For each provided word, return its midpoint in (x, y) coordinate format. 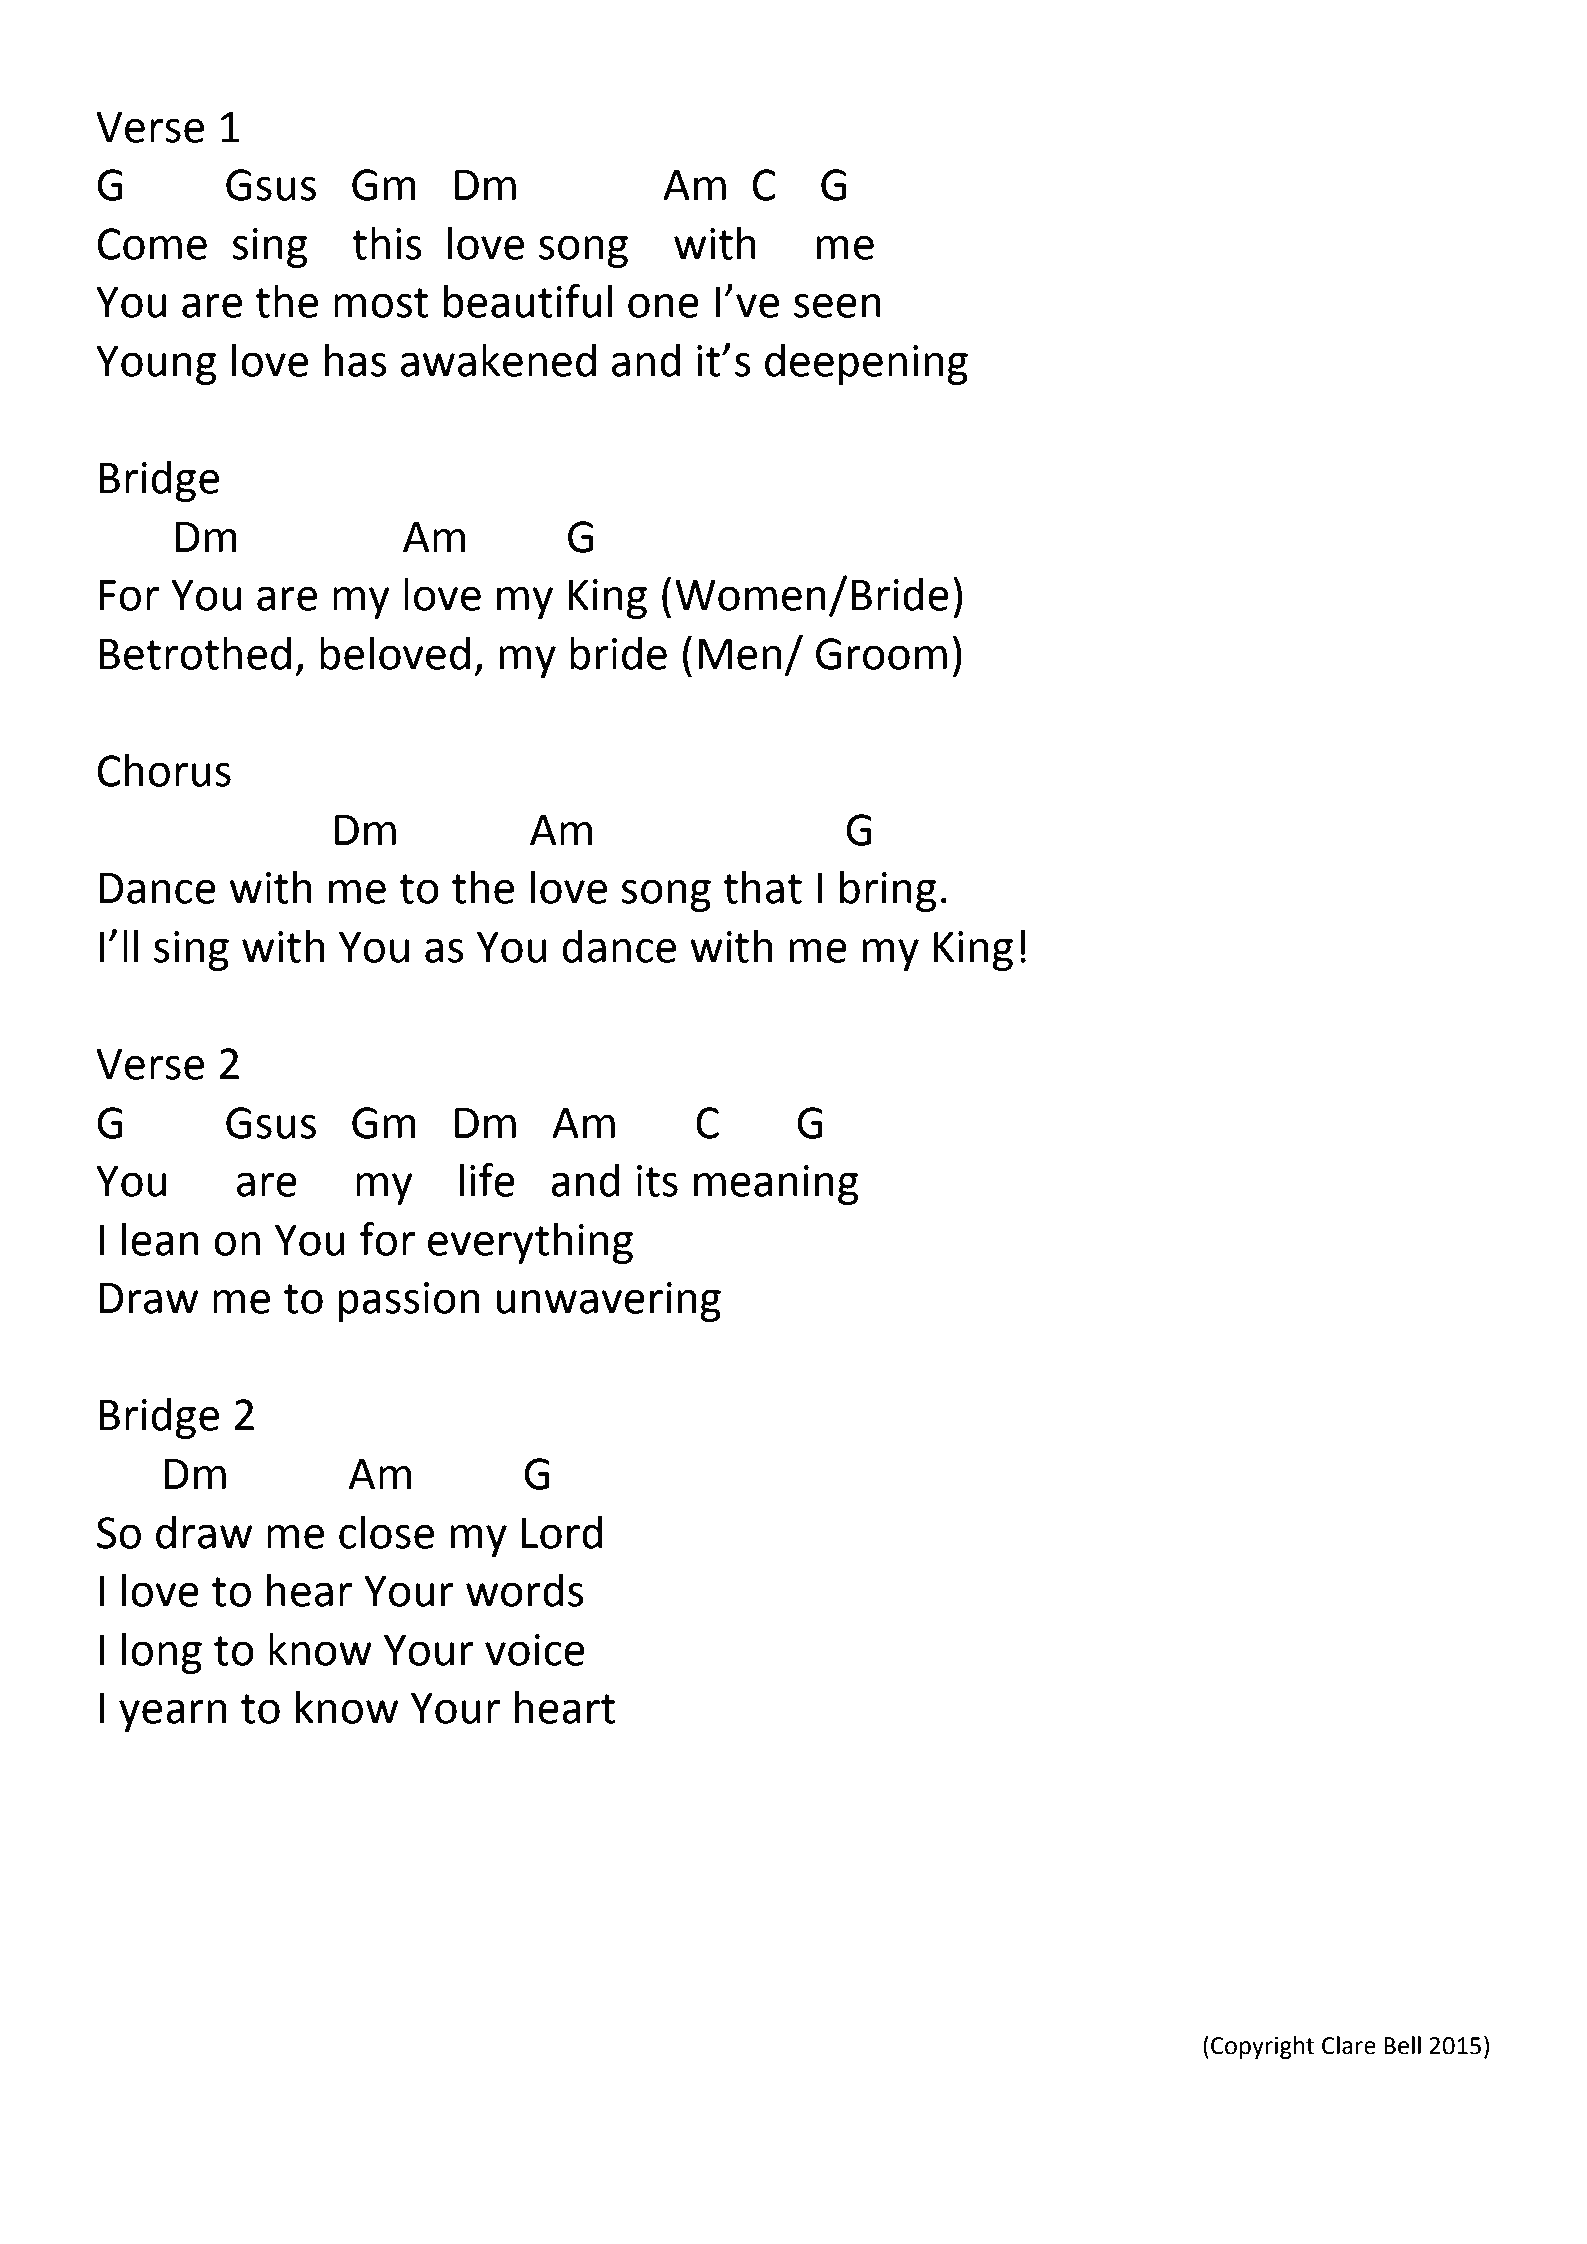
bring (888, 891)
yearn (173, 1715)
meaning (776, 1185)
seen (837, 305)
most (381, 303)
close (386, 1532)
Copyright (1262, 2047)
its (657, 1181)
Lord (562, 1532)
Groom (881, 654)
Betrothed (195, 653)
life (487, 1180)
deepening (866, 364)
